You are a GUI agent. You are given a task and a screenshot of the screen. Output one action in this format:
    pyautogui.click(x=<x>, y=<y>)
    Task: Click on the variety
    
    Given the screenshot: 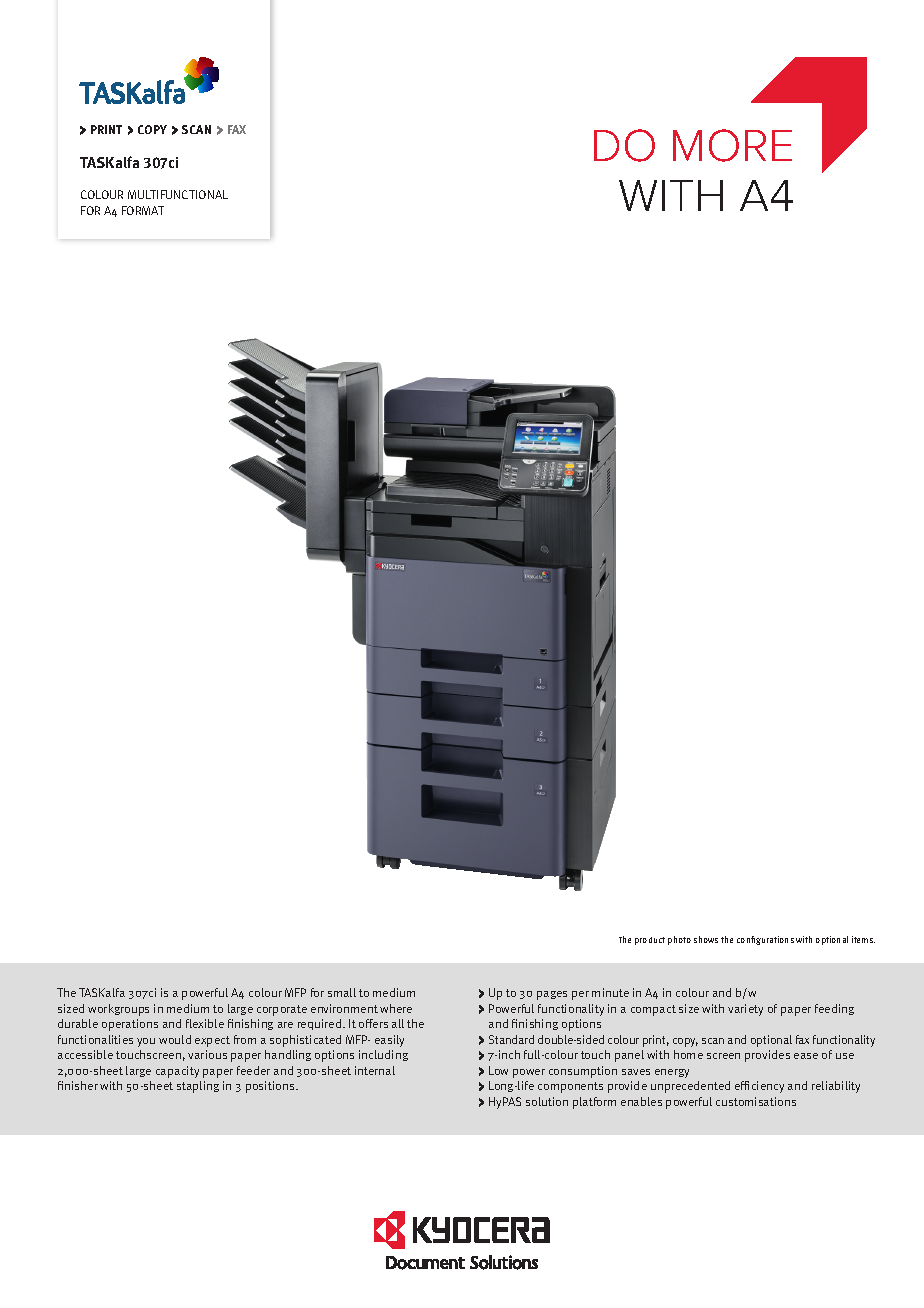 What is the action you would take?
    pyautogui.click(x=745, y=1010)
